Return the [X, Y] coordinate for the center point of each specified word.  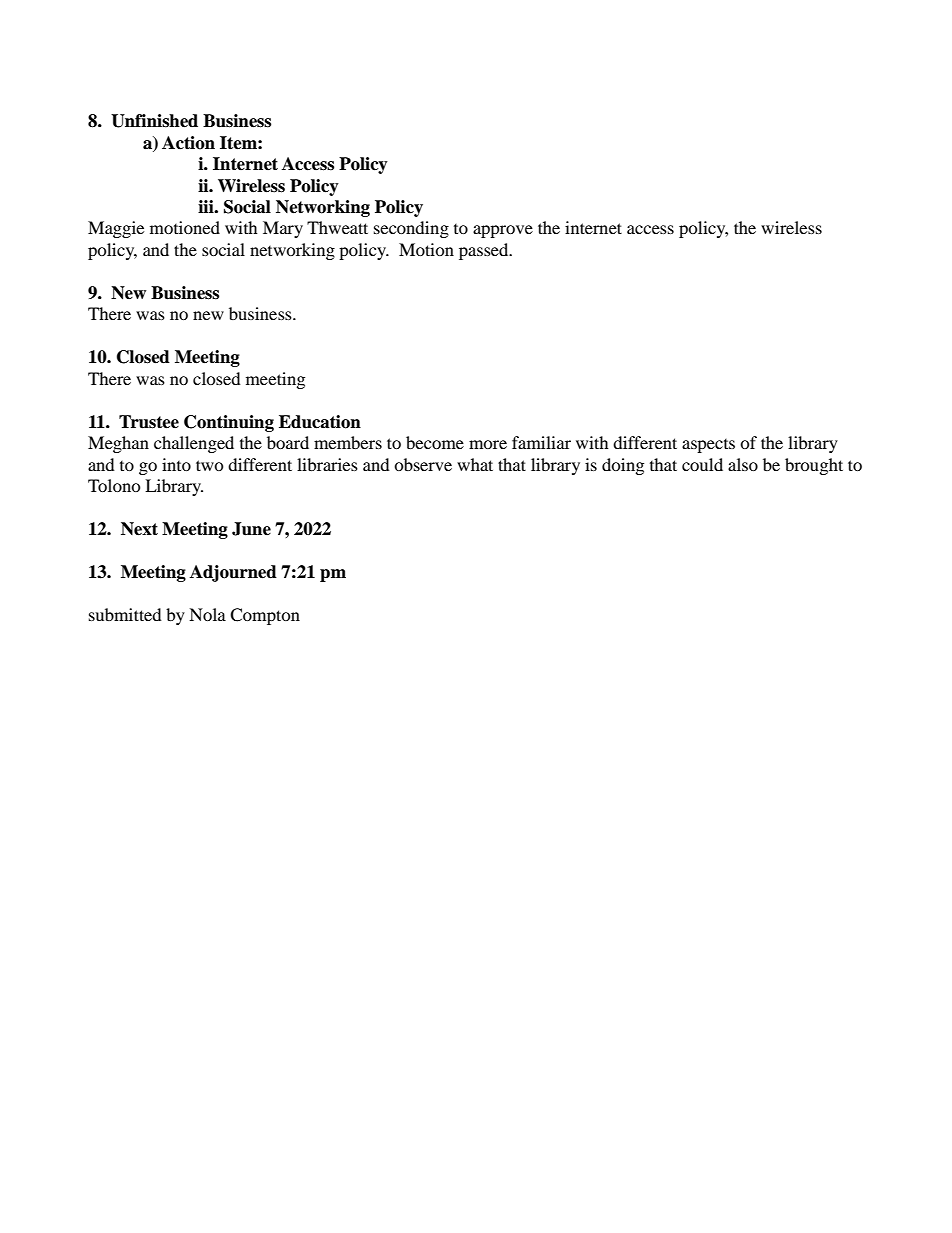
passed [485, 251]
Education [320, 422]
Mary [283, 229]
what [475, 464]
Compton [265, 616]
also [743, 464]
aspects [708, 446]
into [176, 464]
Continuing [229, 423]
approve [503, 231]
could [702, 464]
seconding [411, 229]
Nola [207, 614]
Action [188, 143]
